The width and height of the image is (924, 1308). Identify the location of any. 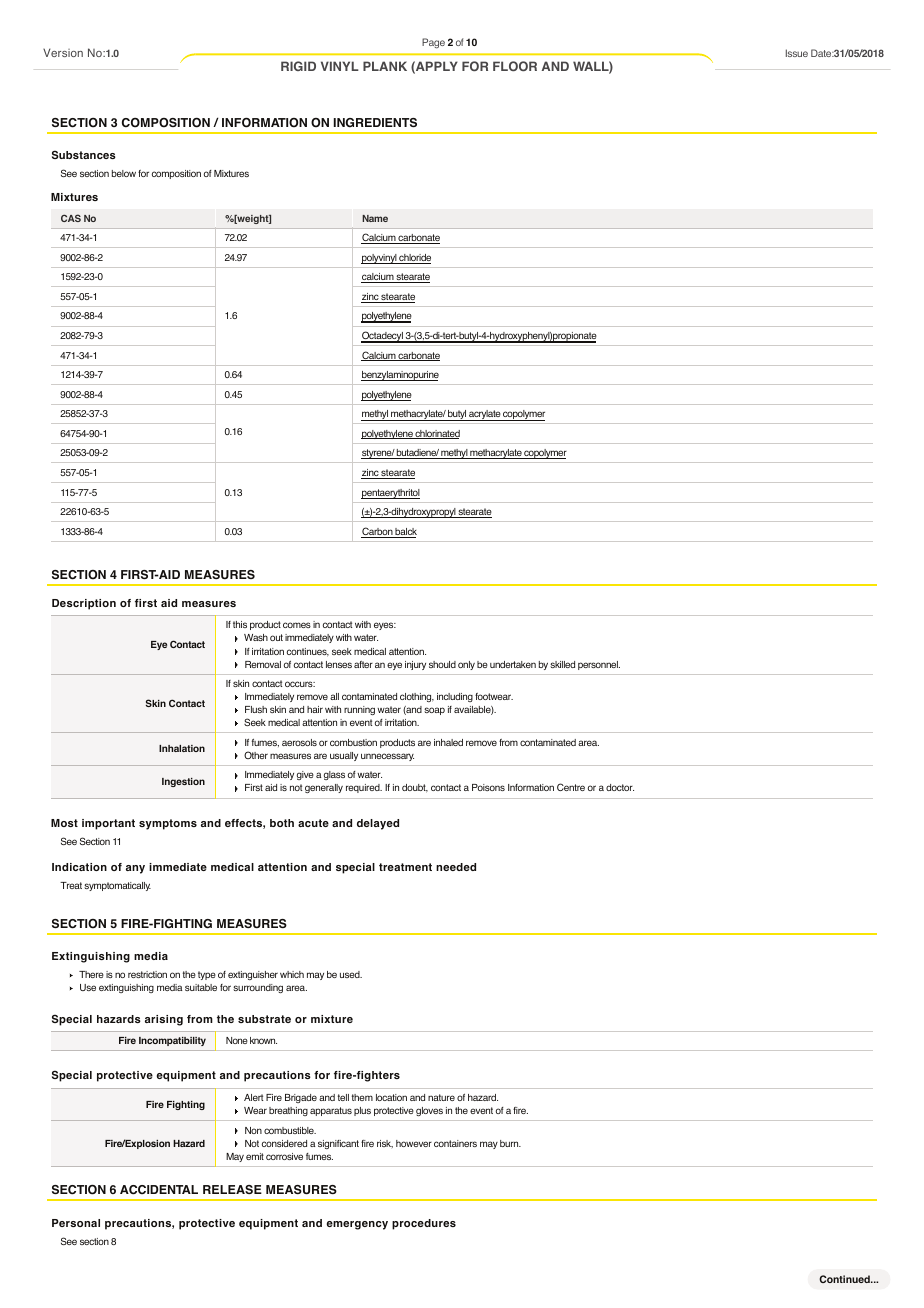
(135, 869).
